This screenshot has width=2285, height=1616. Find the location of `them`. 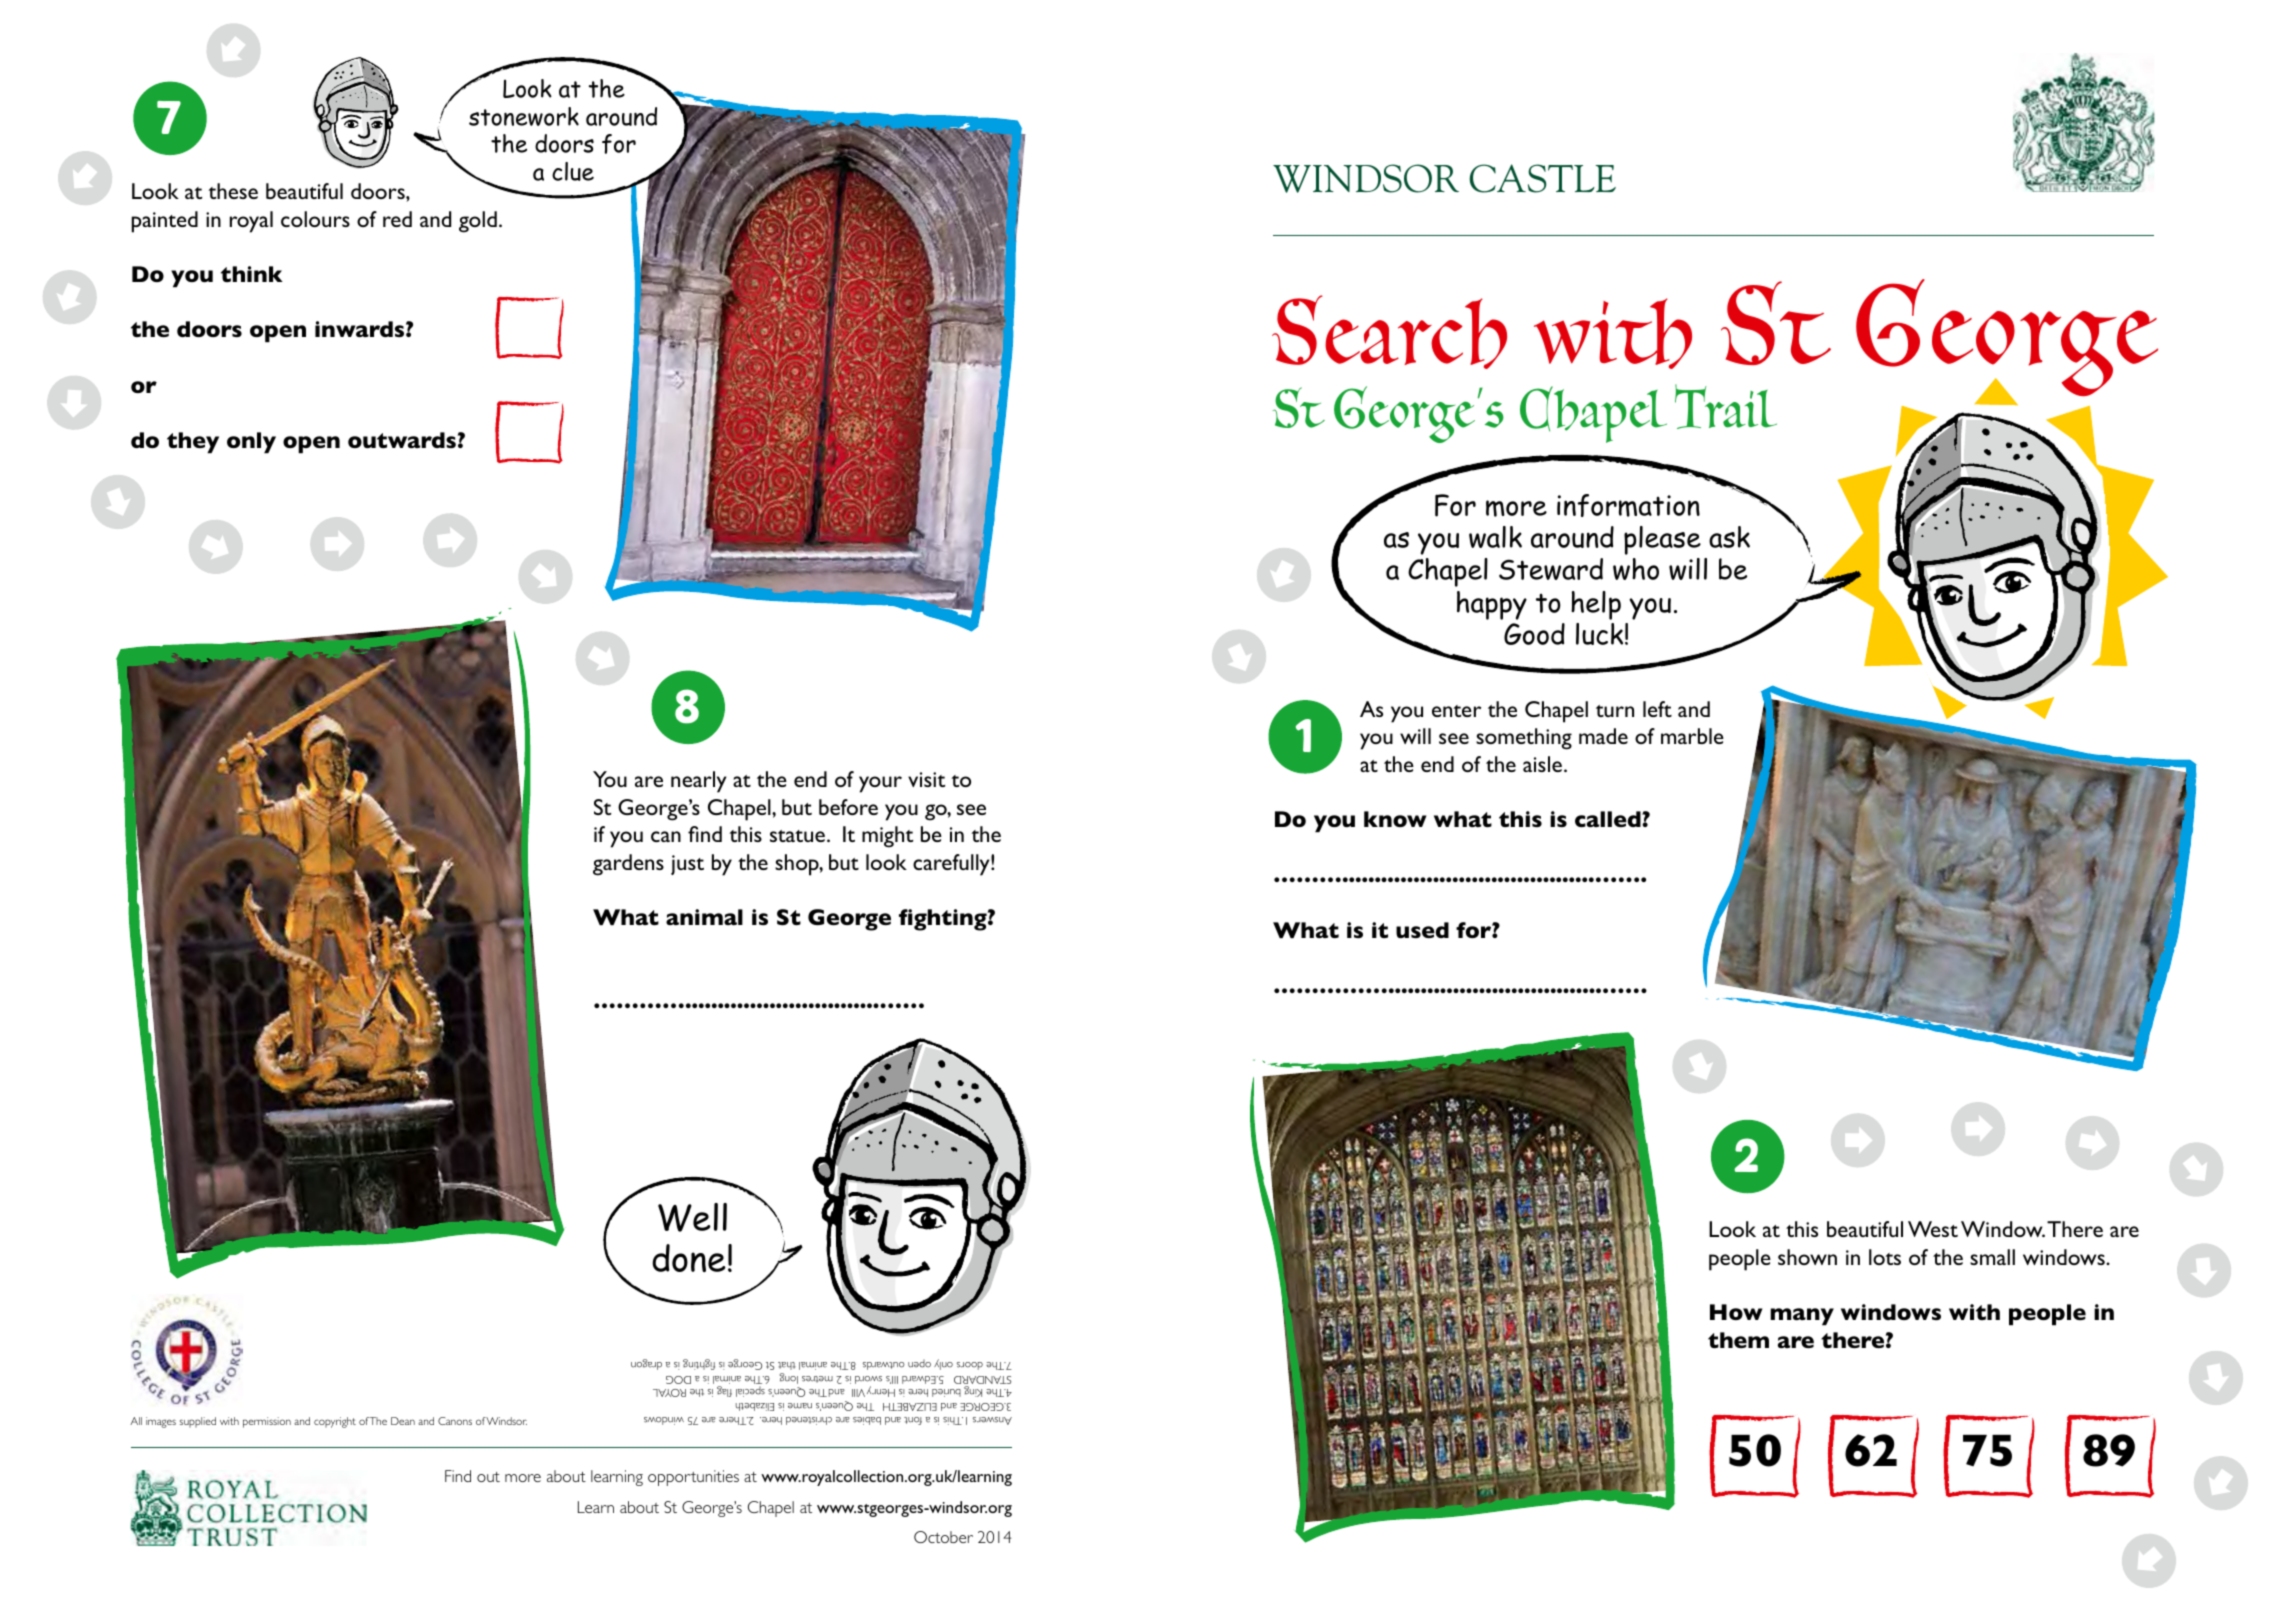

them is located at coordinates (1738, 1340).
